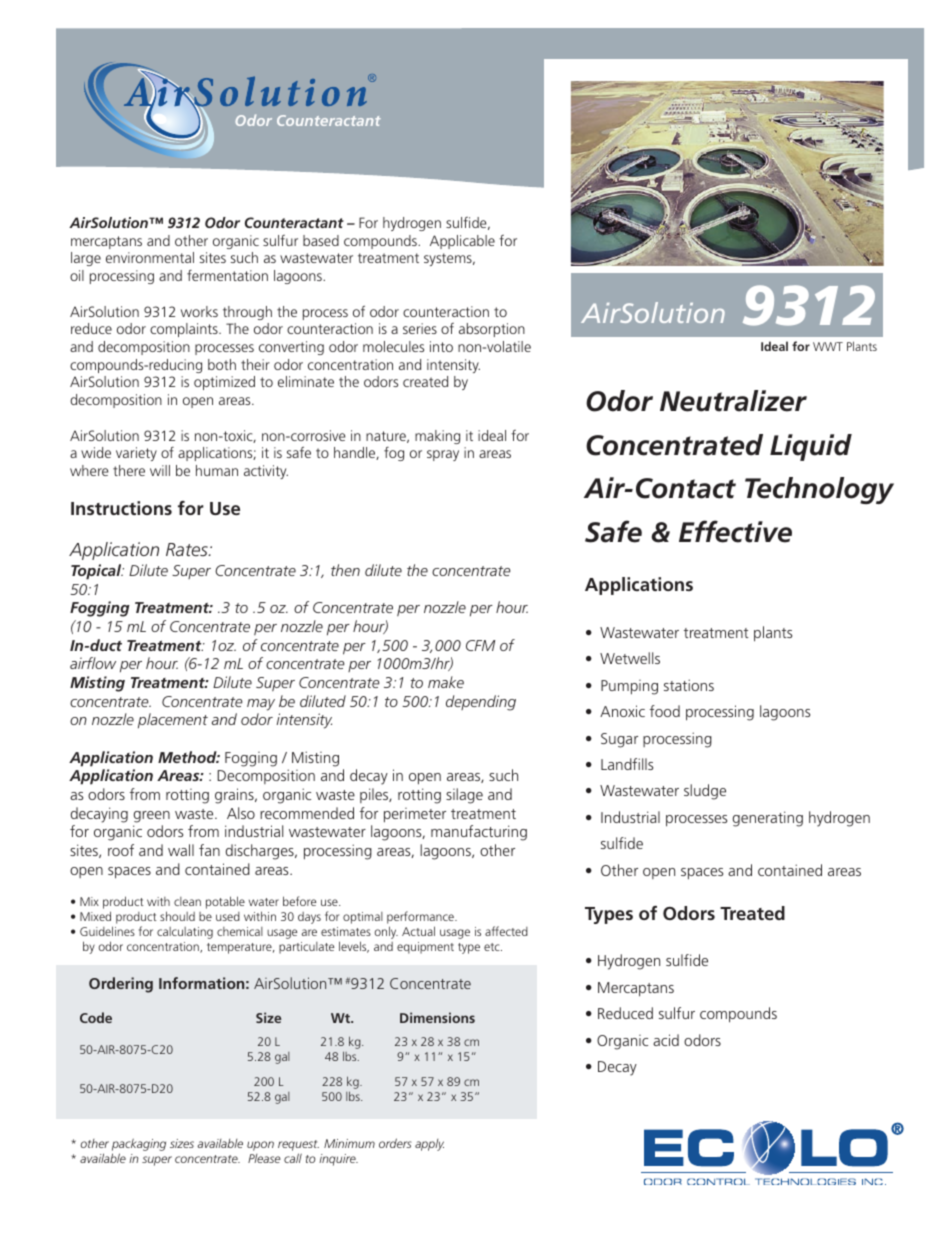 The image size is (952, 1233). I want to click on environmental, so click(150, 257).
